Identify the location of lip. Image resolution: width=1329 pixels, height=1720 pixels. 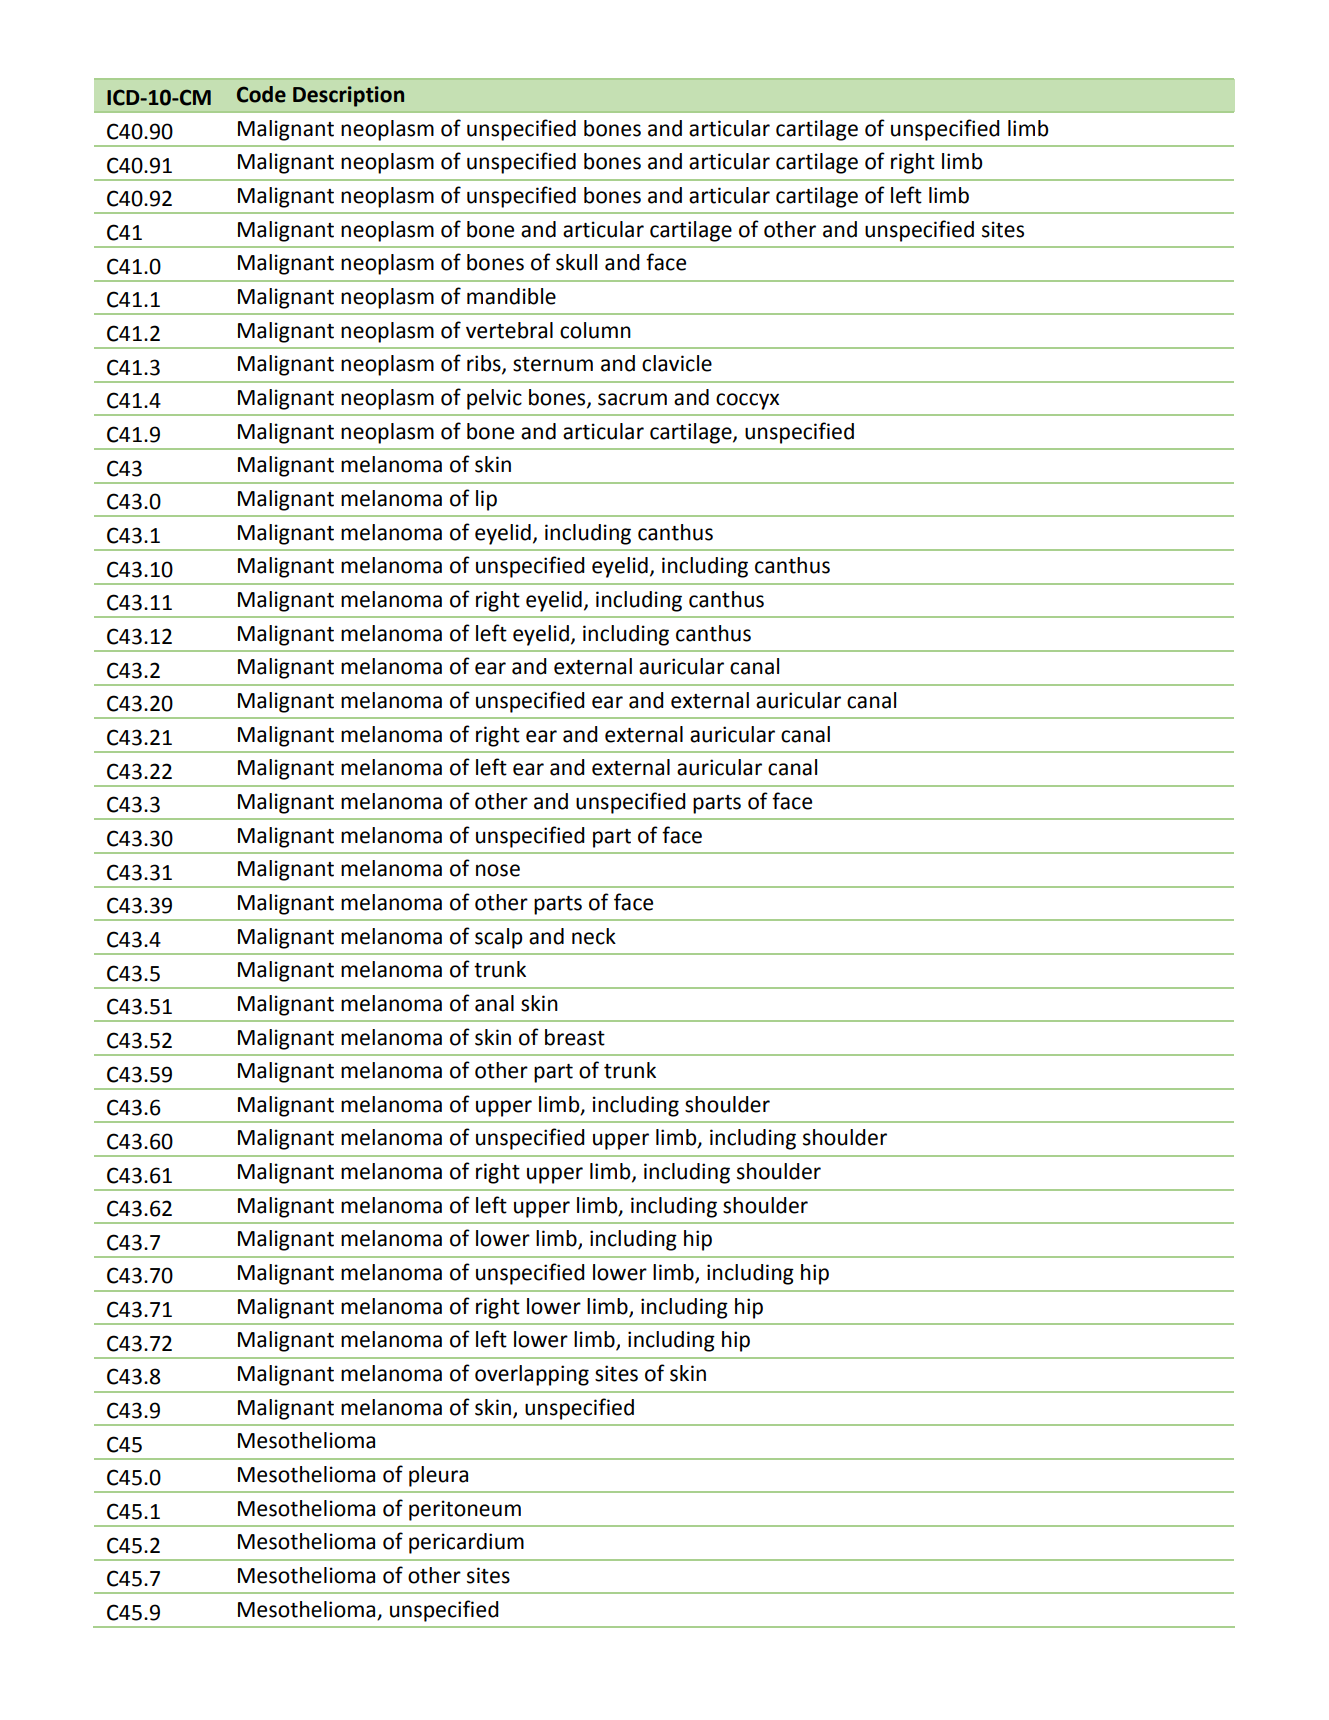
(486, 500).
